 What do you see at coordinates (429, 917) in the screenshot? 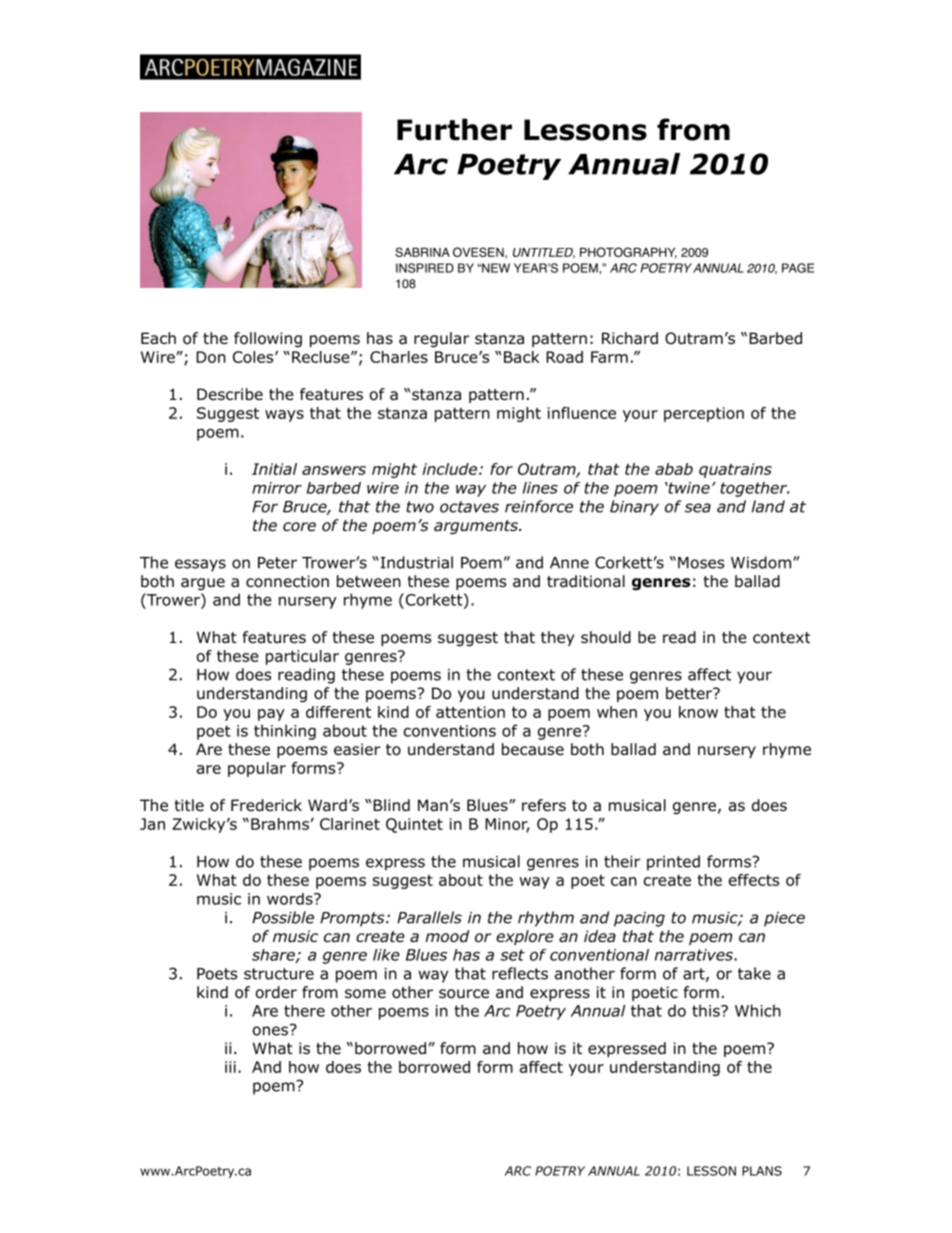
I see `Parallels` at bounding box center [429, 917].
